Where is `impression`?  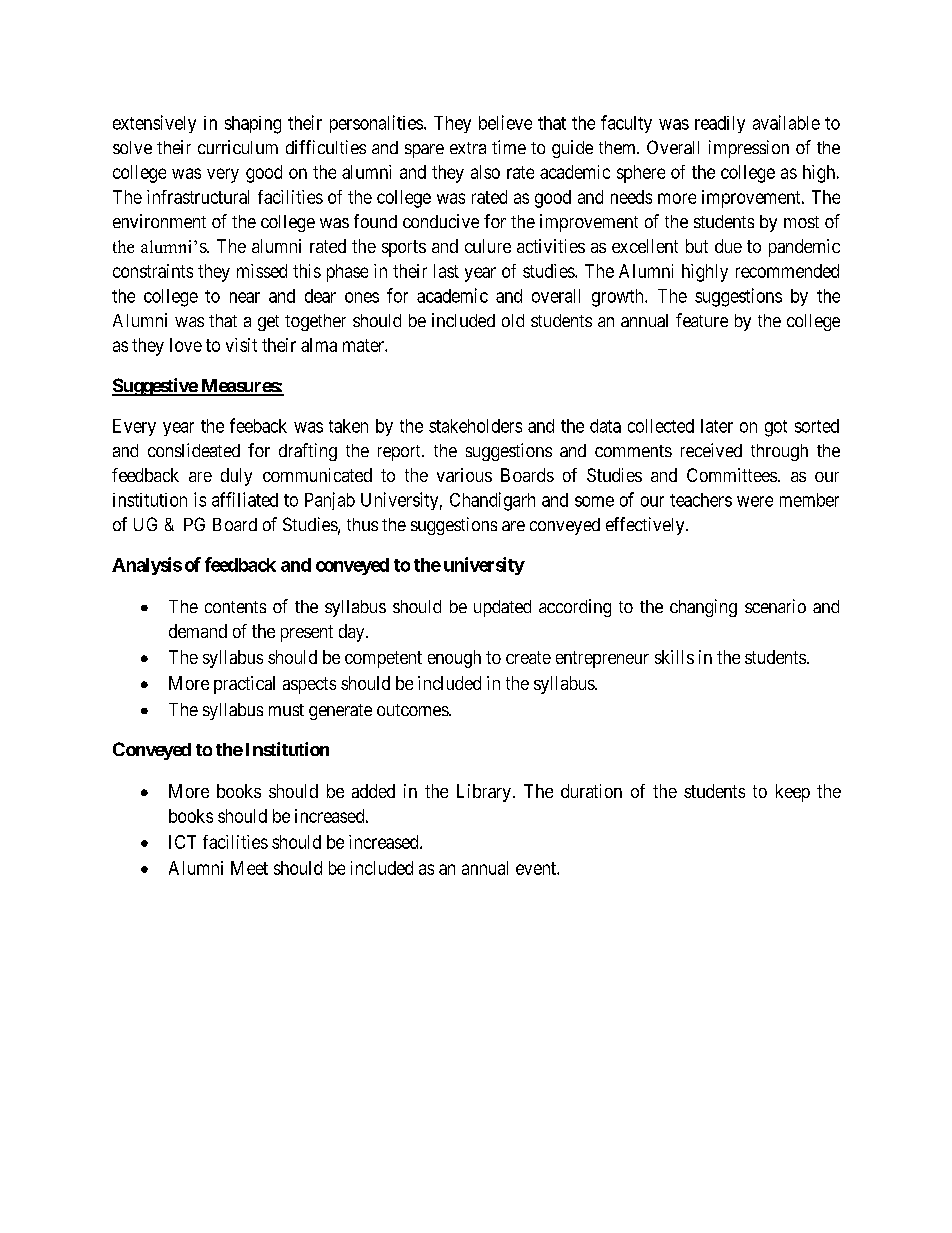
impression is located at coordinates (749, 149).
